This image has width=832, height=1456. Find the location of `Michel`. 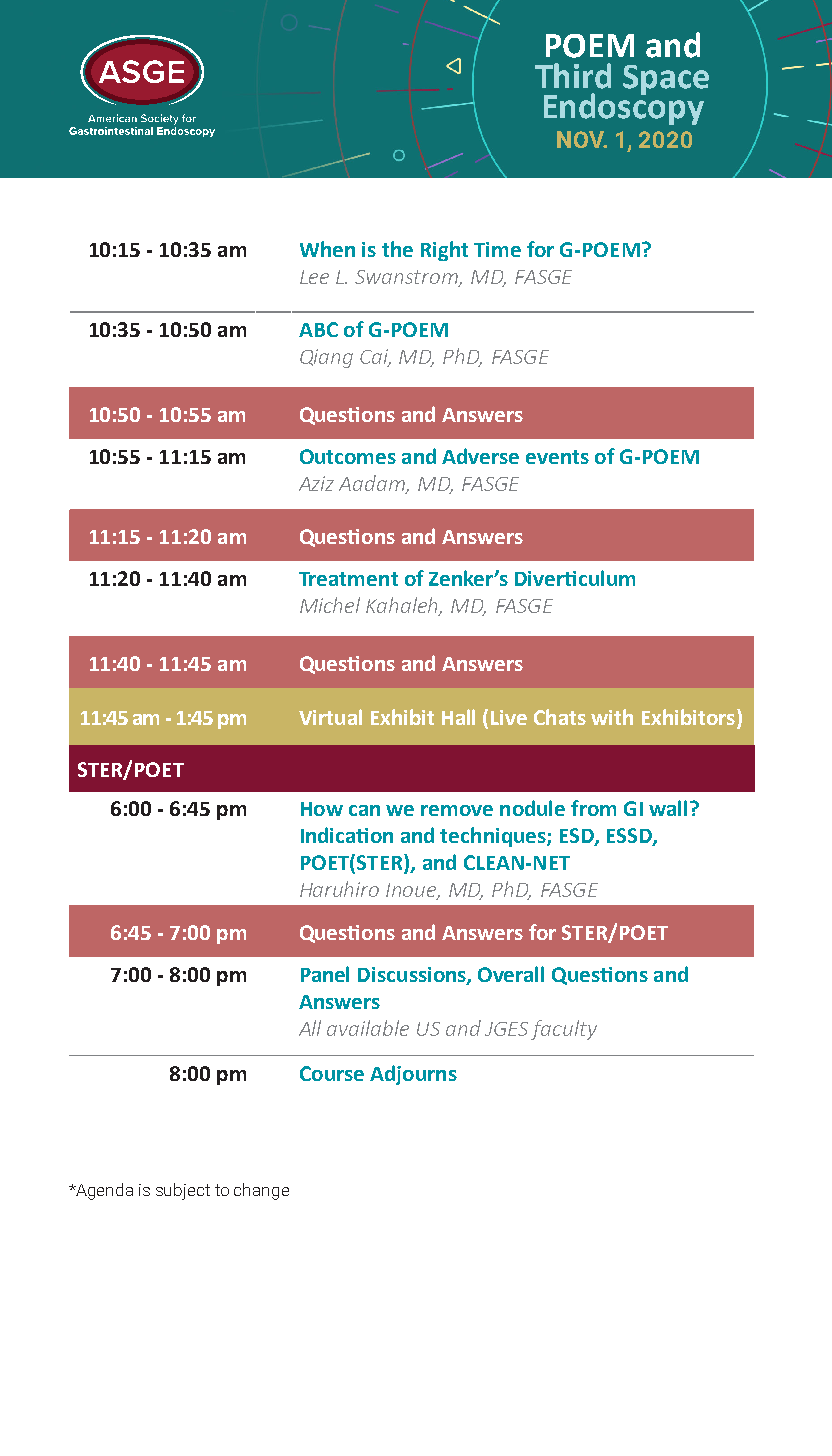

Michel is located at coordinates (330, 605).
